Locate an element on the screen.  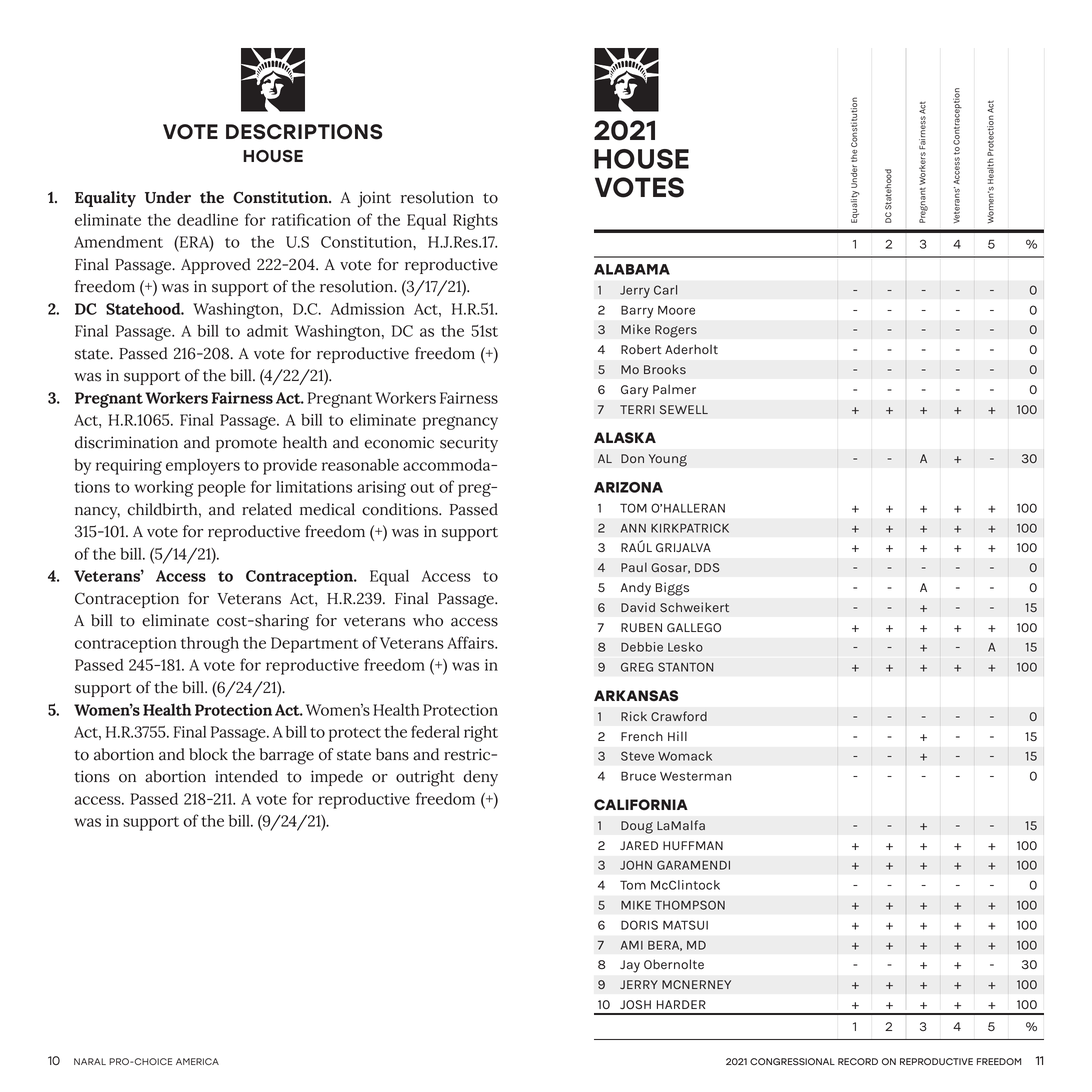
arising is located at coordinates (381, 489).
